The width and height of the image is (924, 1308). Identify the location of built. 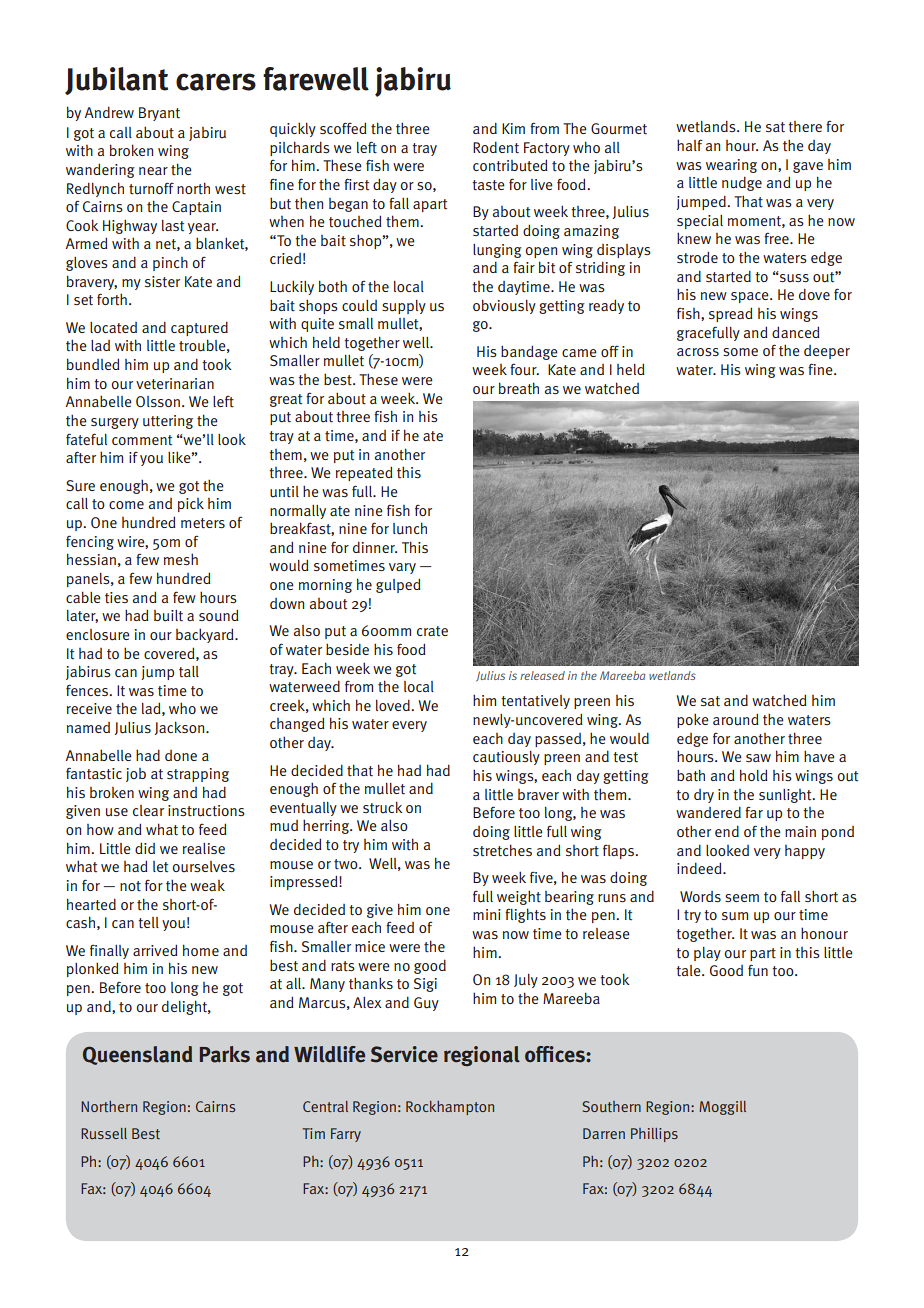
(168, 616).
